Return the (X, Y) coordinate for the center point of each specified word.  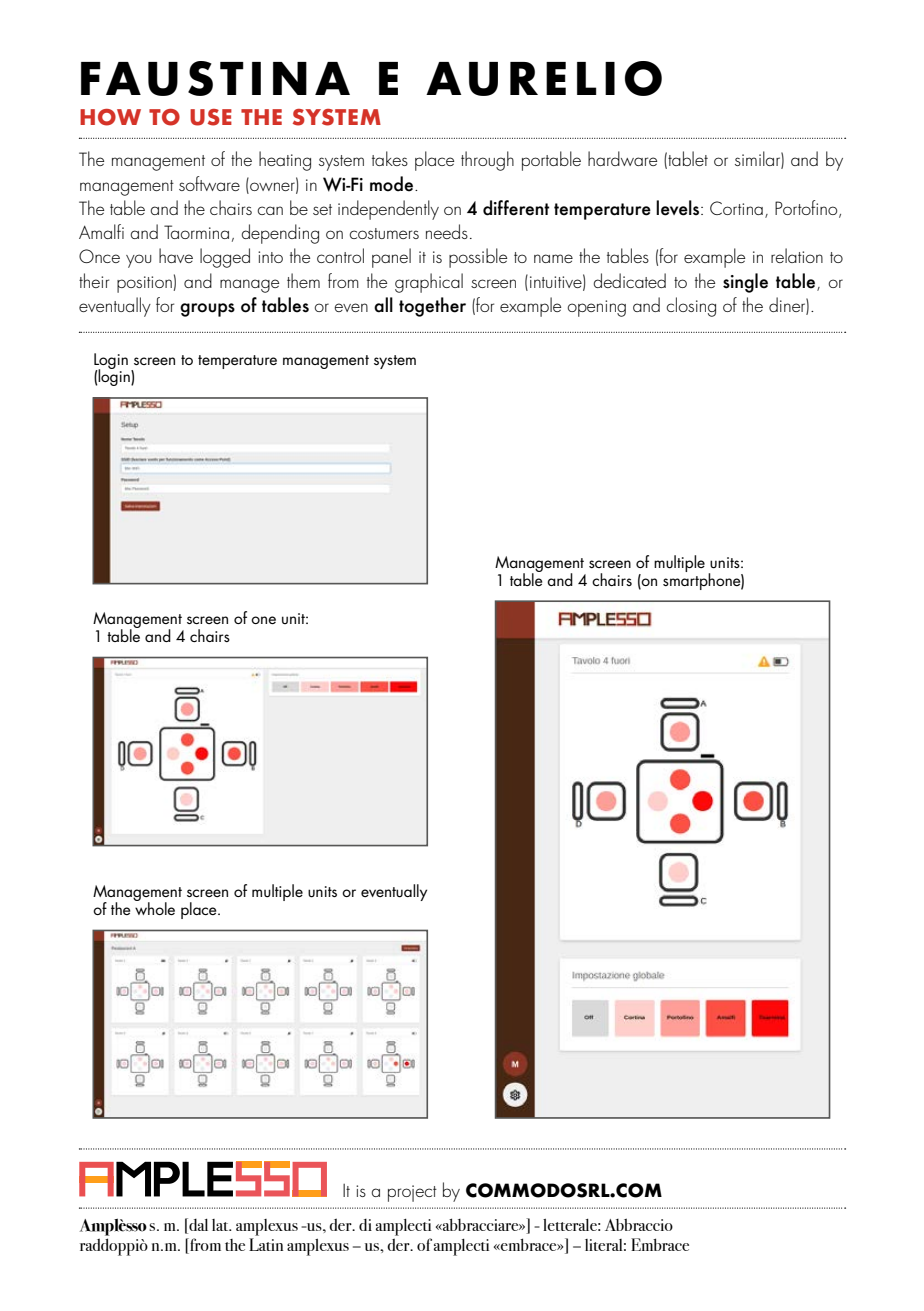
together (432, 307)
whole (155, 907)
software (209, 183)
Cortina (736, 208)
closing (691, 307)
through (487, 161)
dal (197, 1226)
